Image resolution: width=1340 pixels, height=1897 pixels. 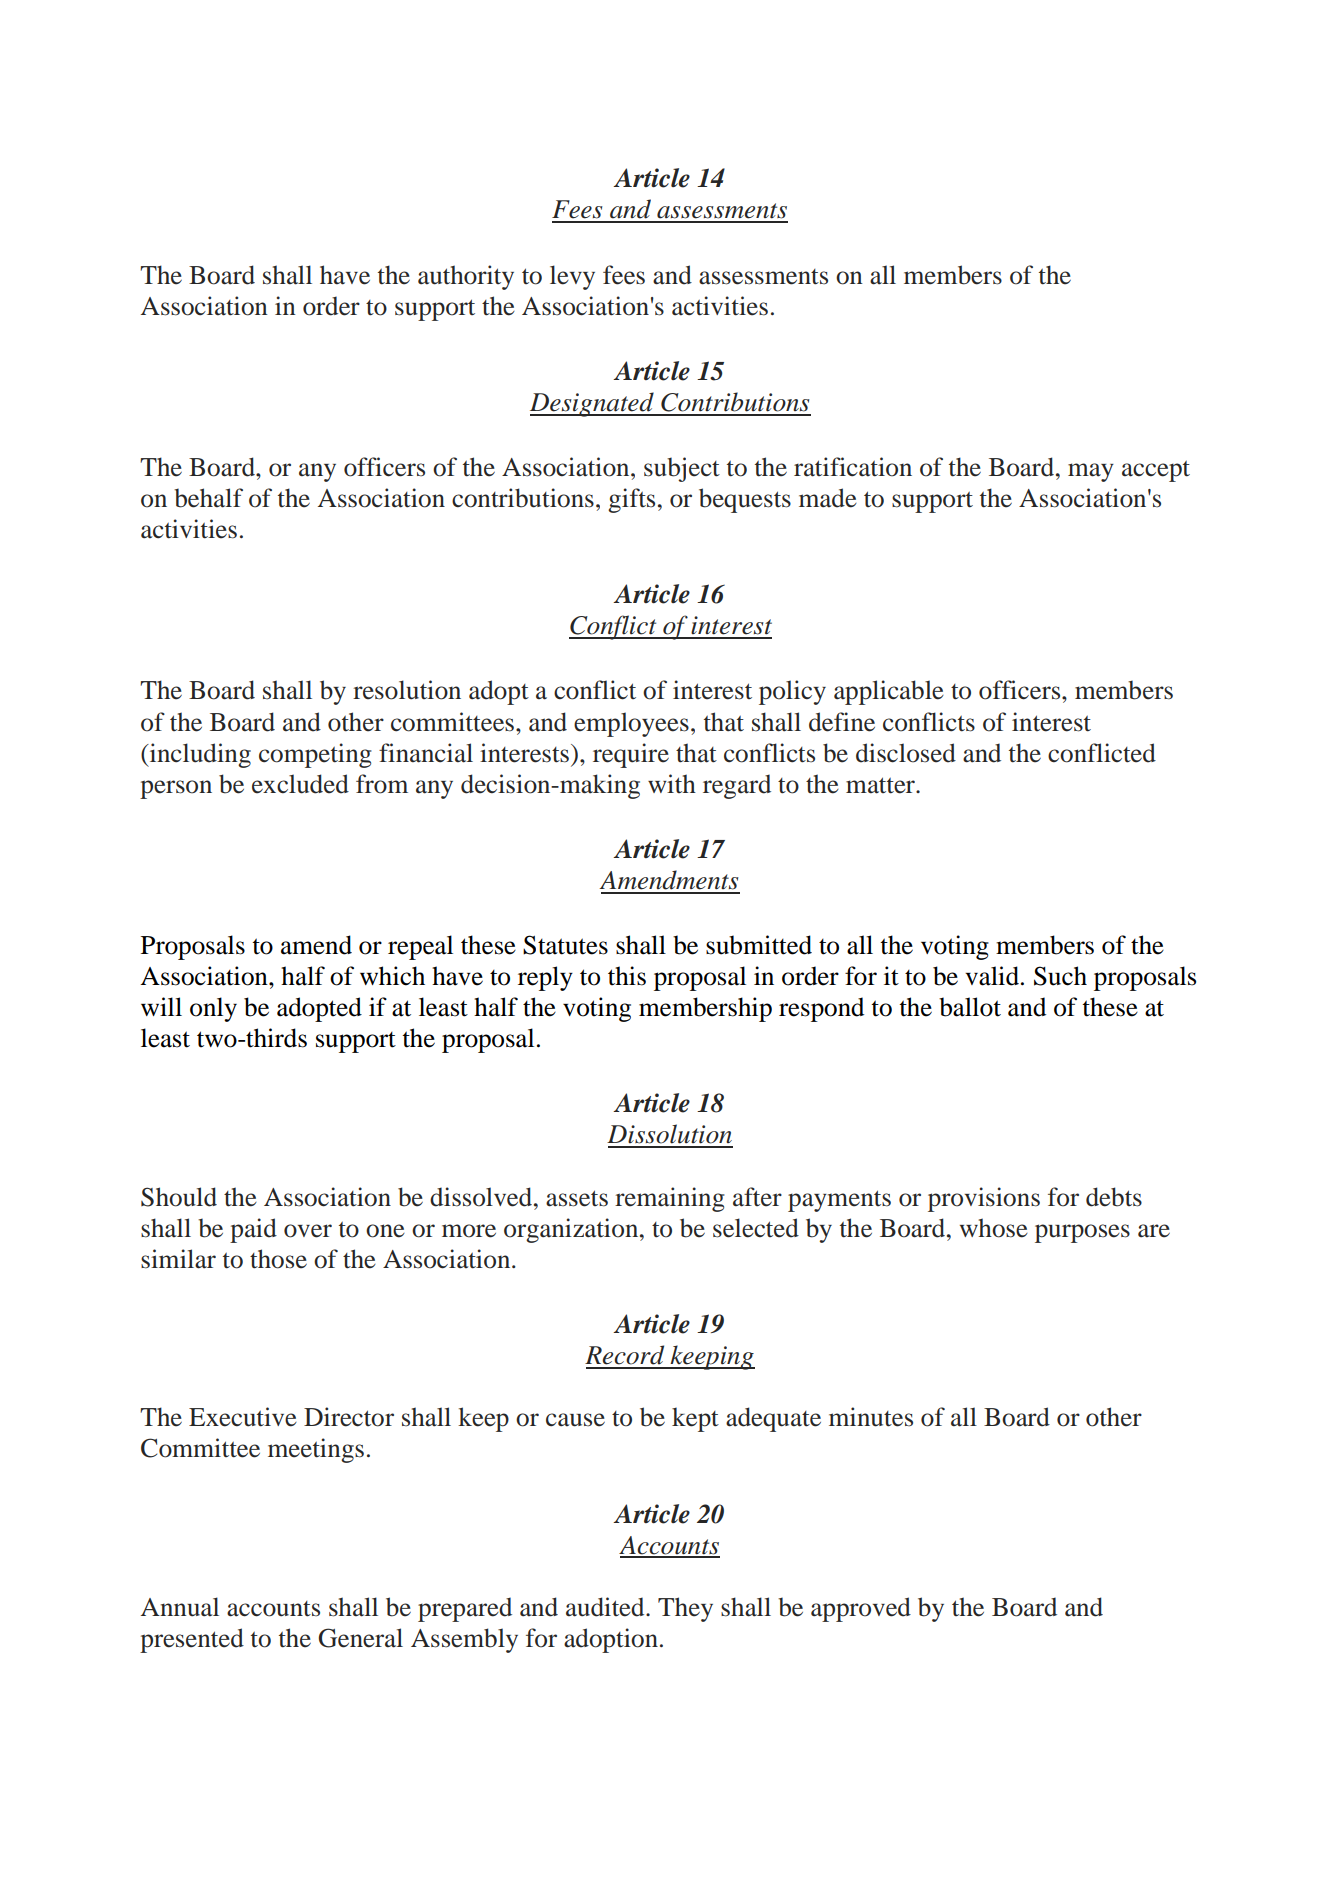 What do you see at coordinates (466, 277) in the image?
I see `authority` at bounding box center [466, 277].
